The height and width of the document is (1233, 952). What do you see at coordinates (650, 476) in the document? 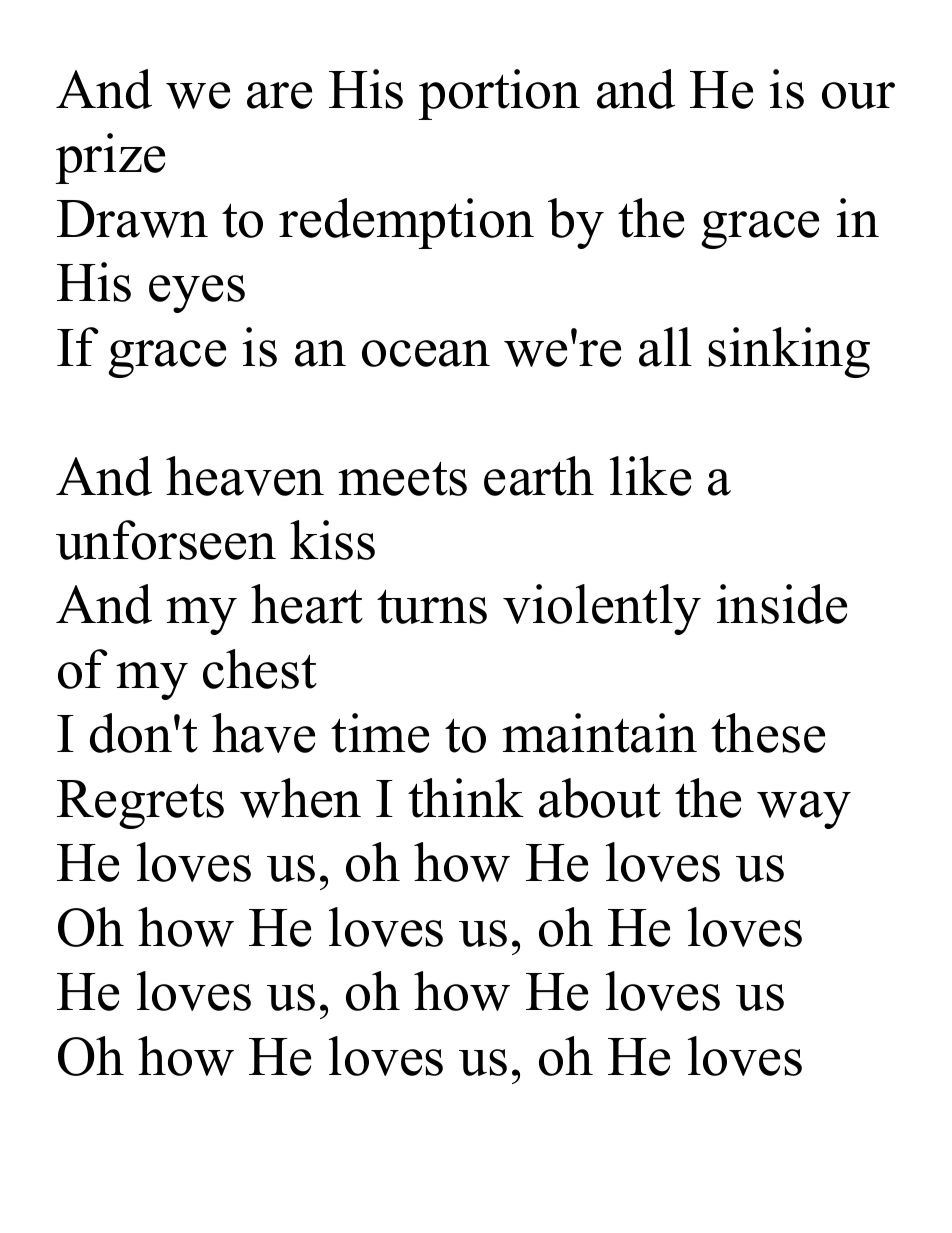
I see `like` at bounding box center [650, 476].
